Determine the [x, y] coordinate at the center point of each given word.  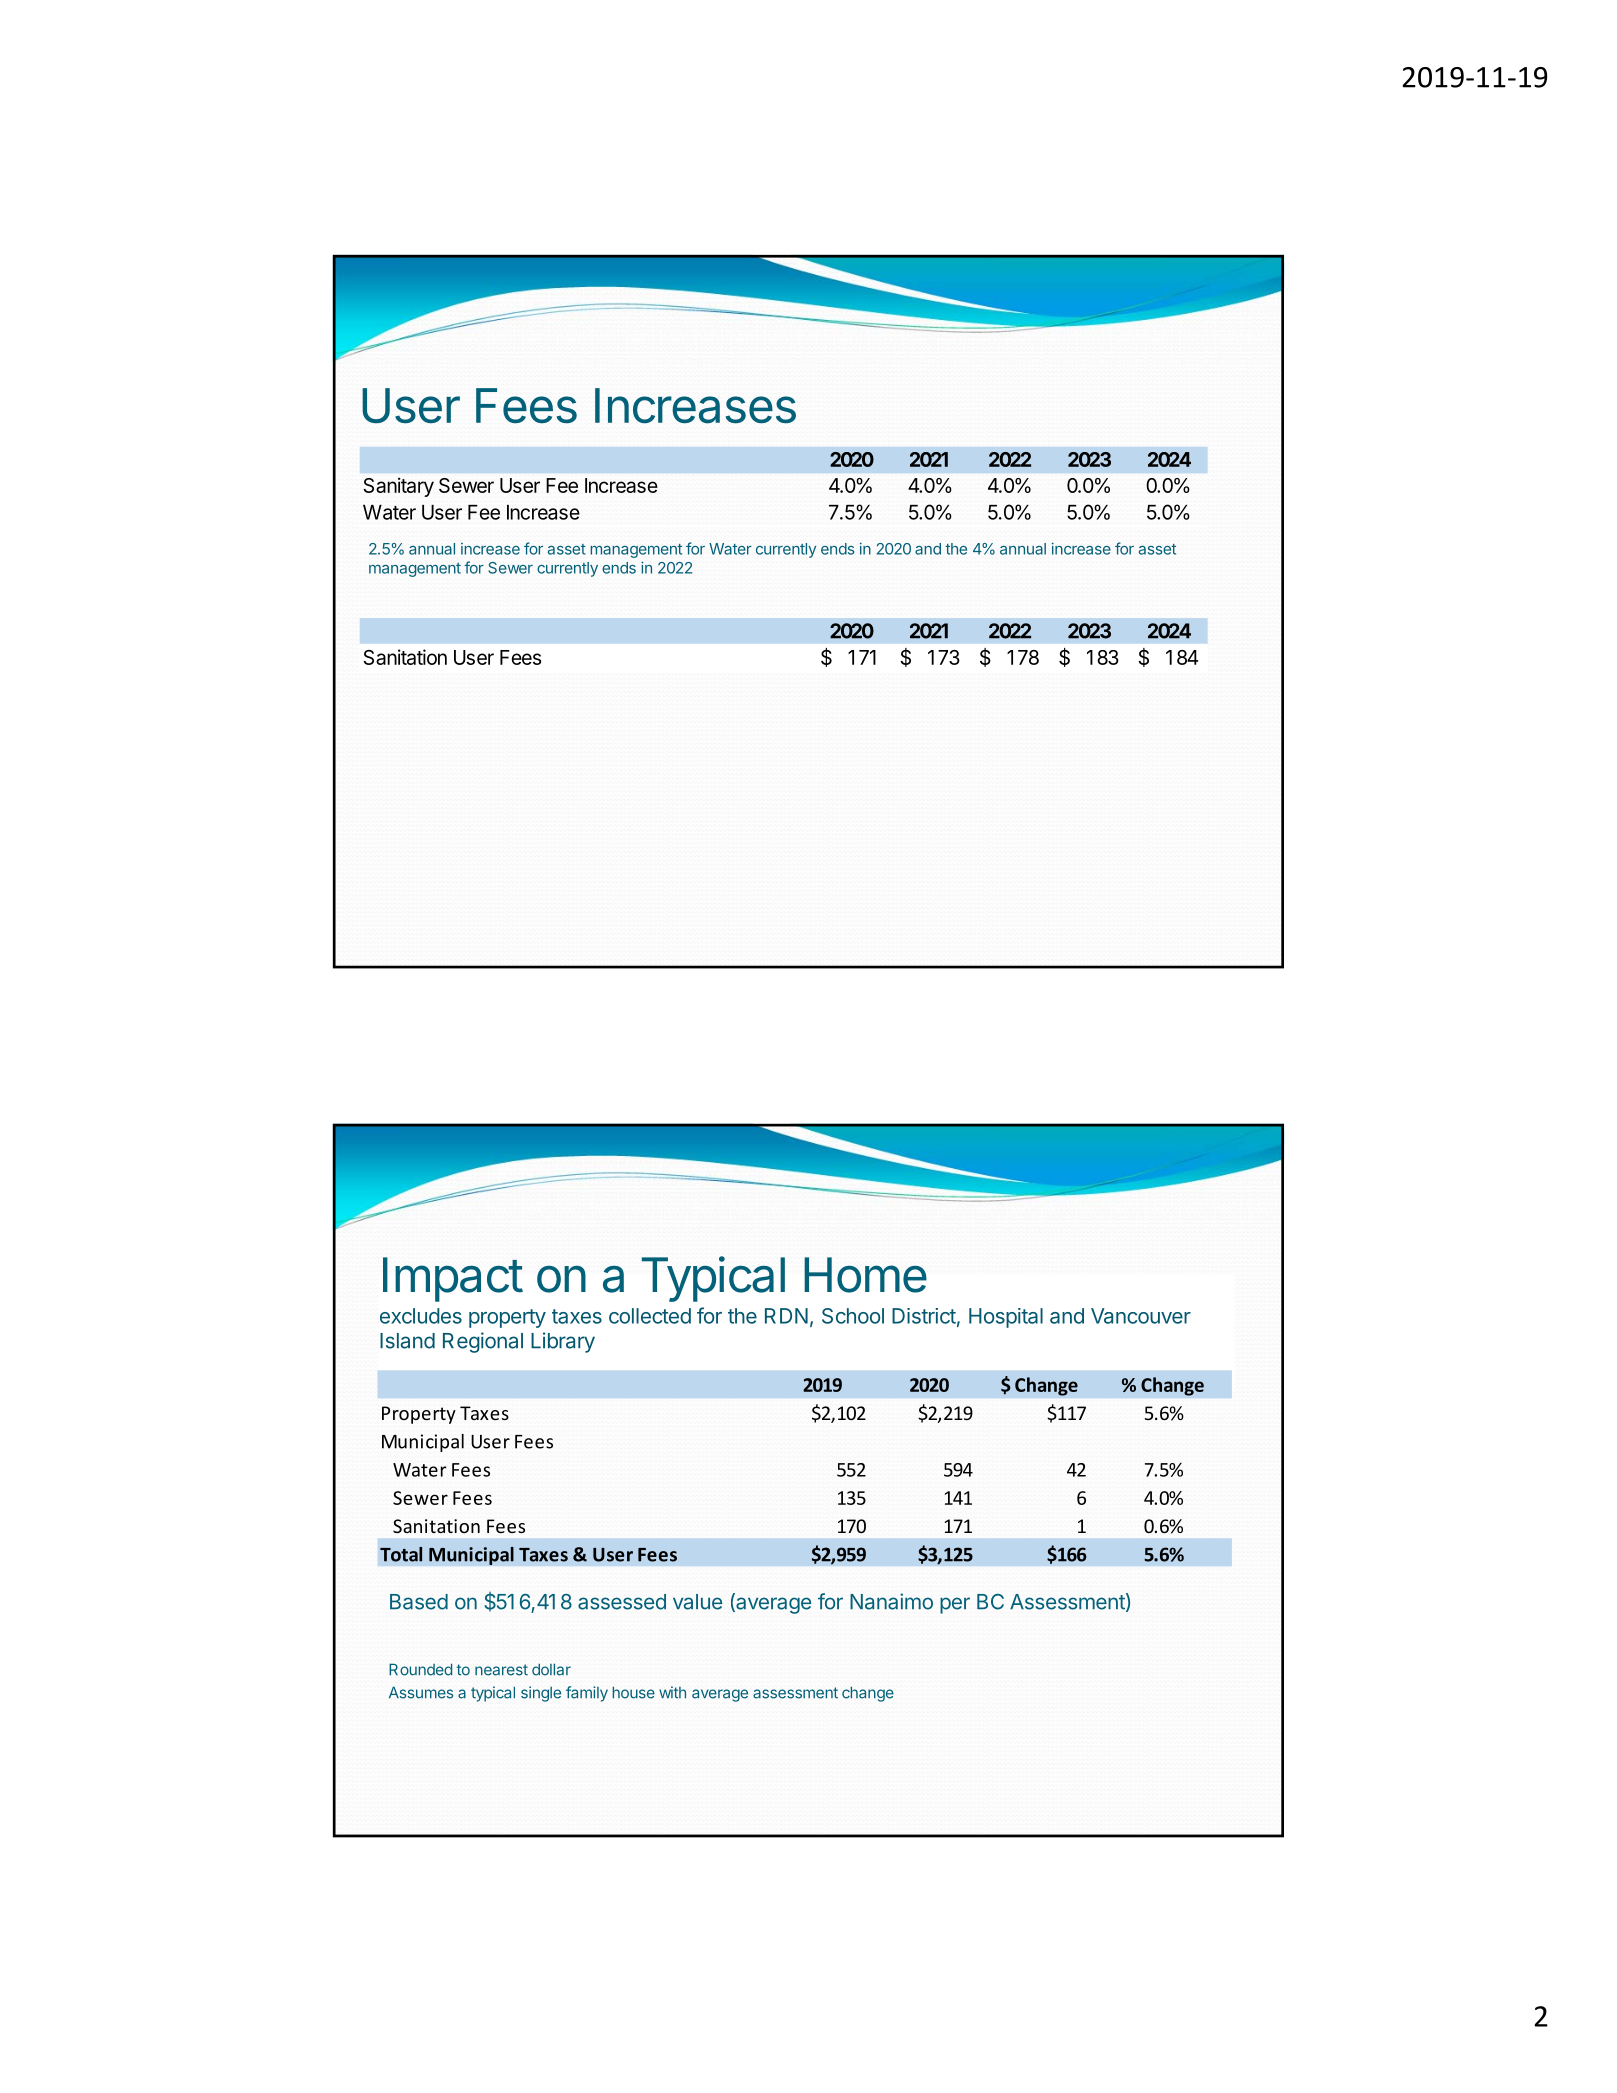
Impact [453, 1279]
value [698, 1602]
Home [865, 1275]
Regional [483, 1342]
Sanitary [398, 487]
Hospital [1006, 1318]
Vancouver [1141, 1316]
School [853, 1316]
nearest [501, 1670]
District [924, 1316]
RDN [786, 1316]
